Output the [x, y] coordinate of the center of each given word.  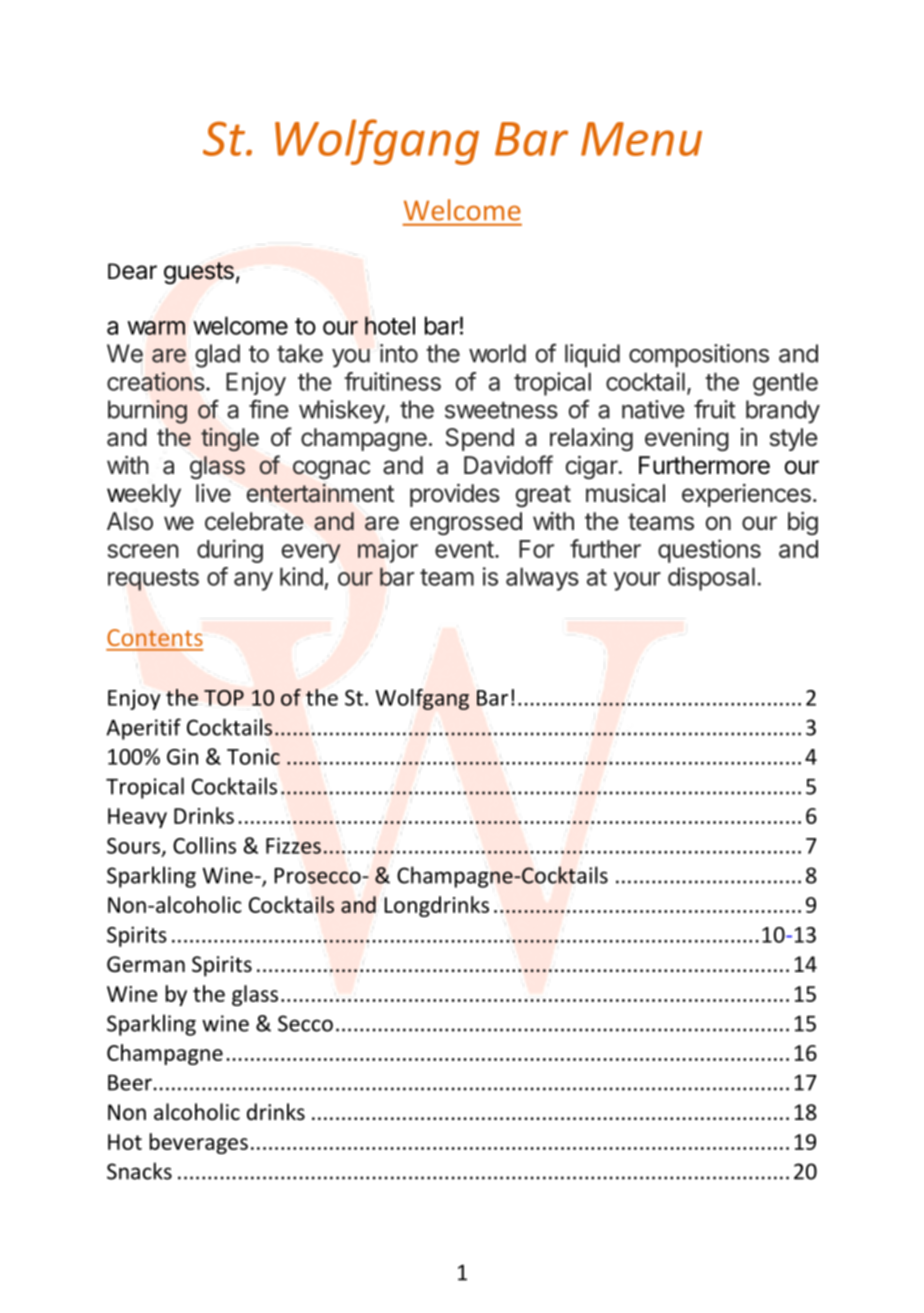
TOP [224, 698]
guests [199, 273]
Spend [480, 439]
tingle [230, 439]
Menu [641, 139]
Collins [204, 845]
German [146, 964]
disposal [711, 579]
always [542, 579]
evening [687, 440]
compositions [699, 355]
